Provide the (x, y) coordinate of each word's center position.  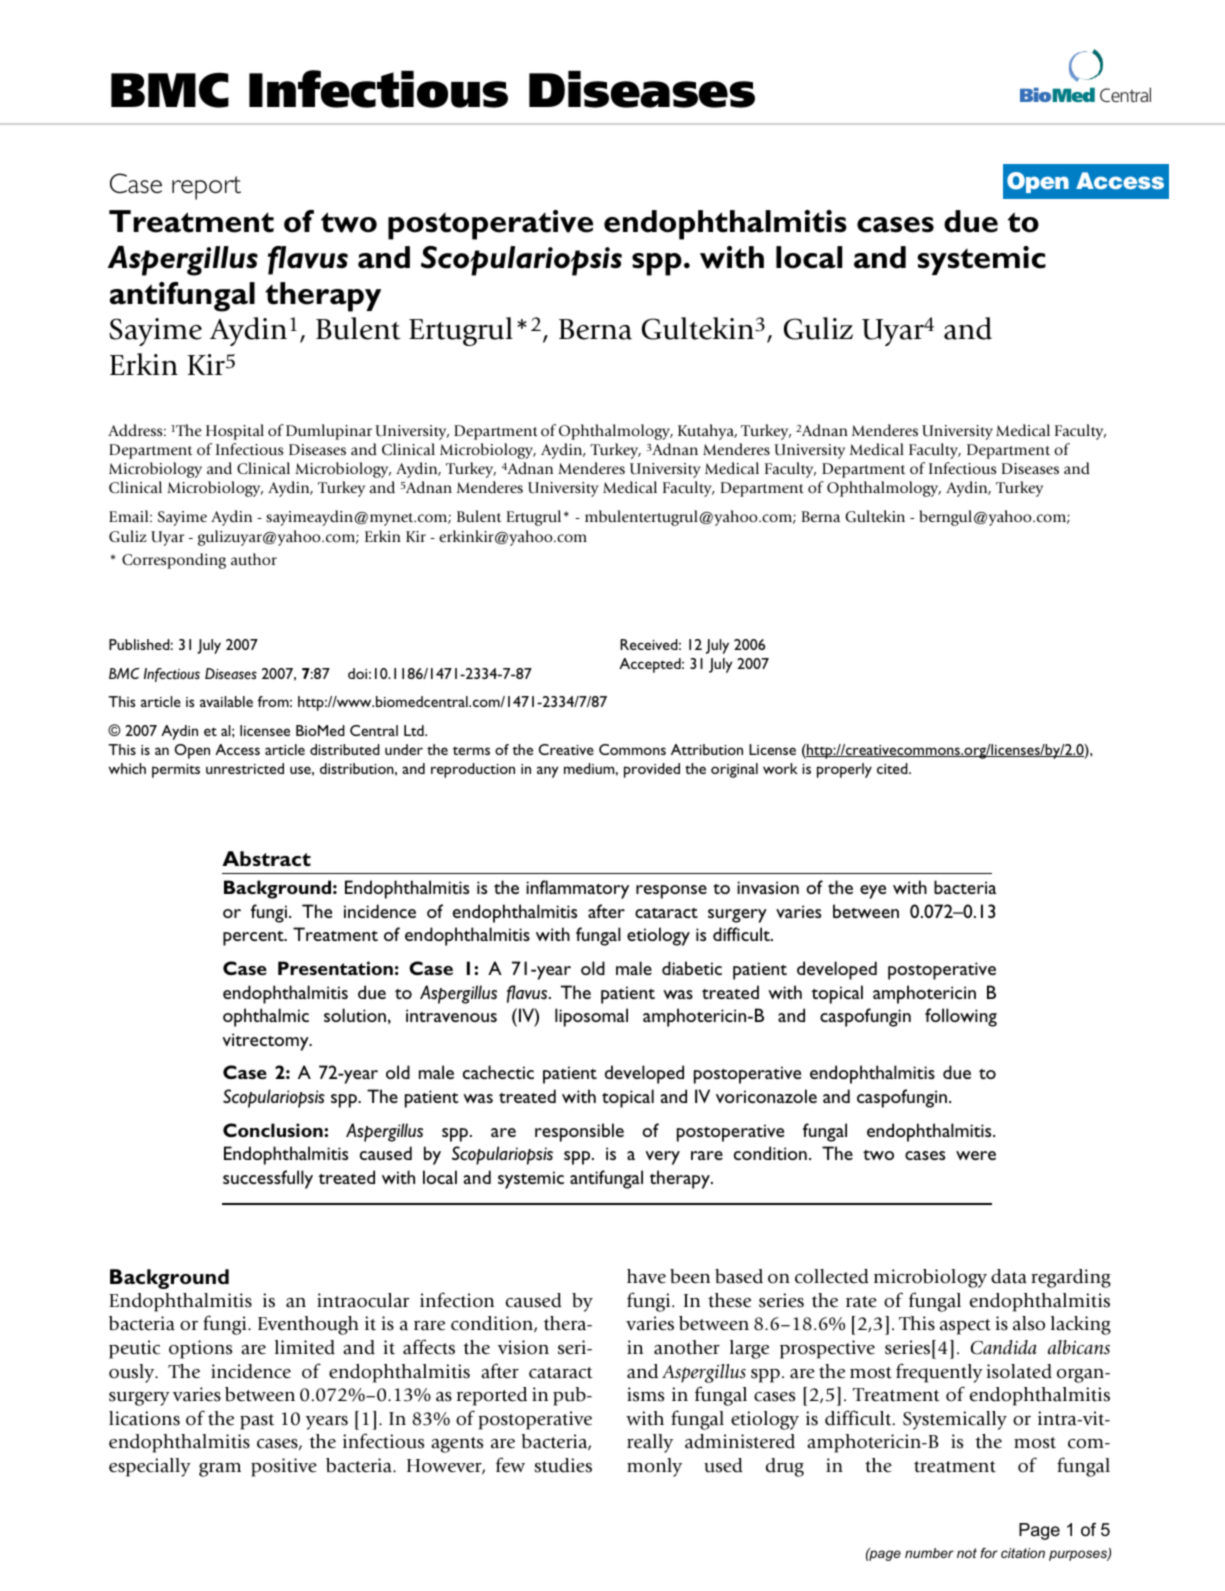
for (989, 1553)
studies (563, 1465)
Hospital (235, 432)
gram (220, 1470)
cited (893, 768)
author (254, 559)
